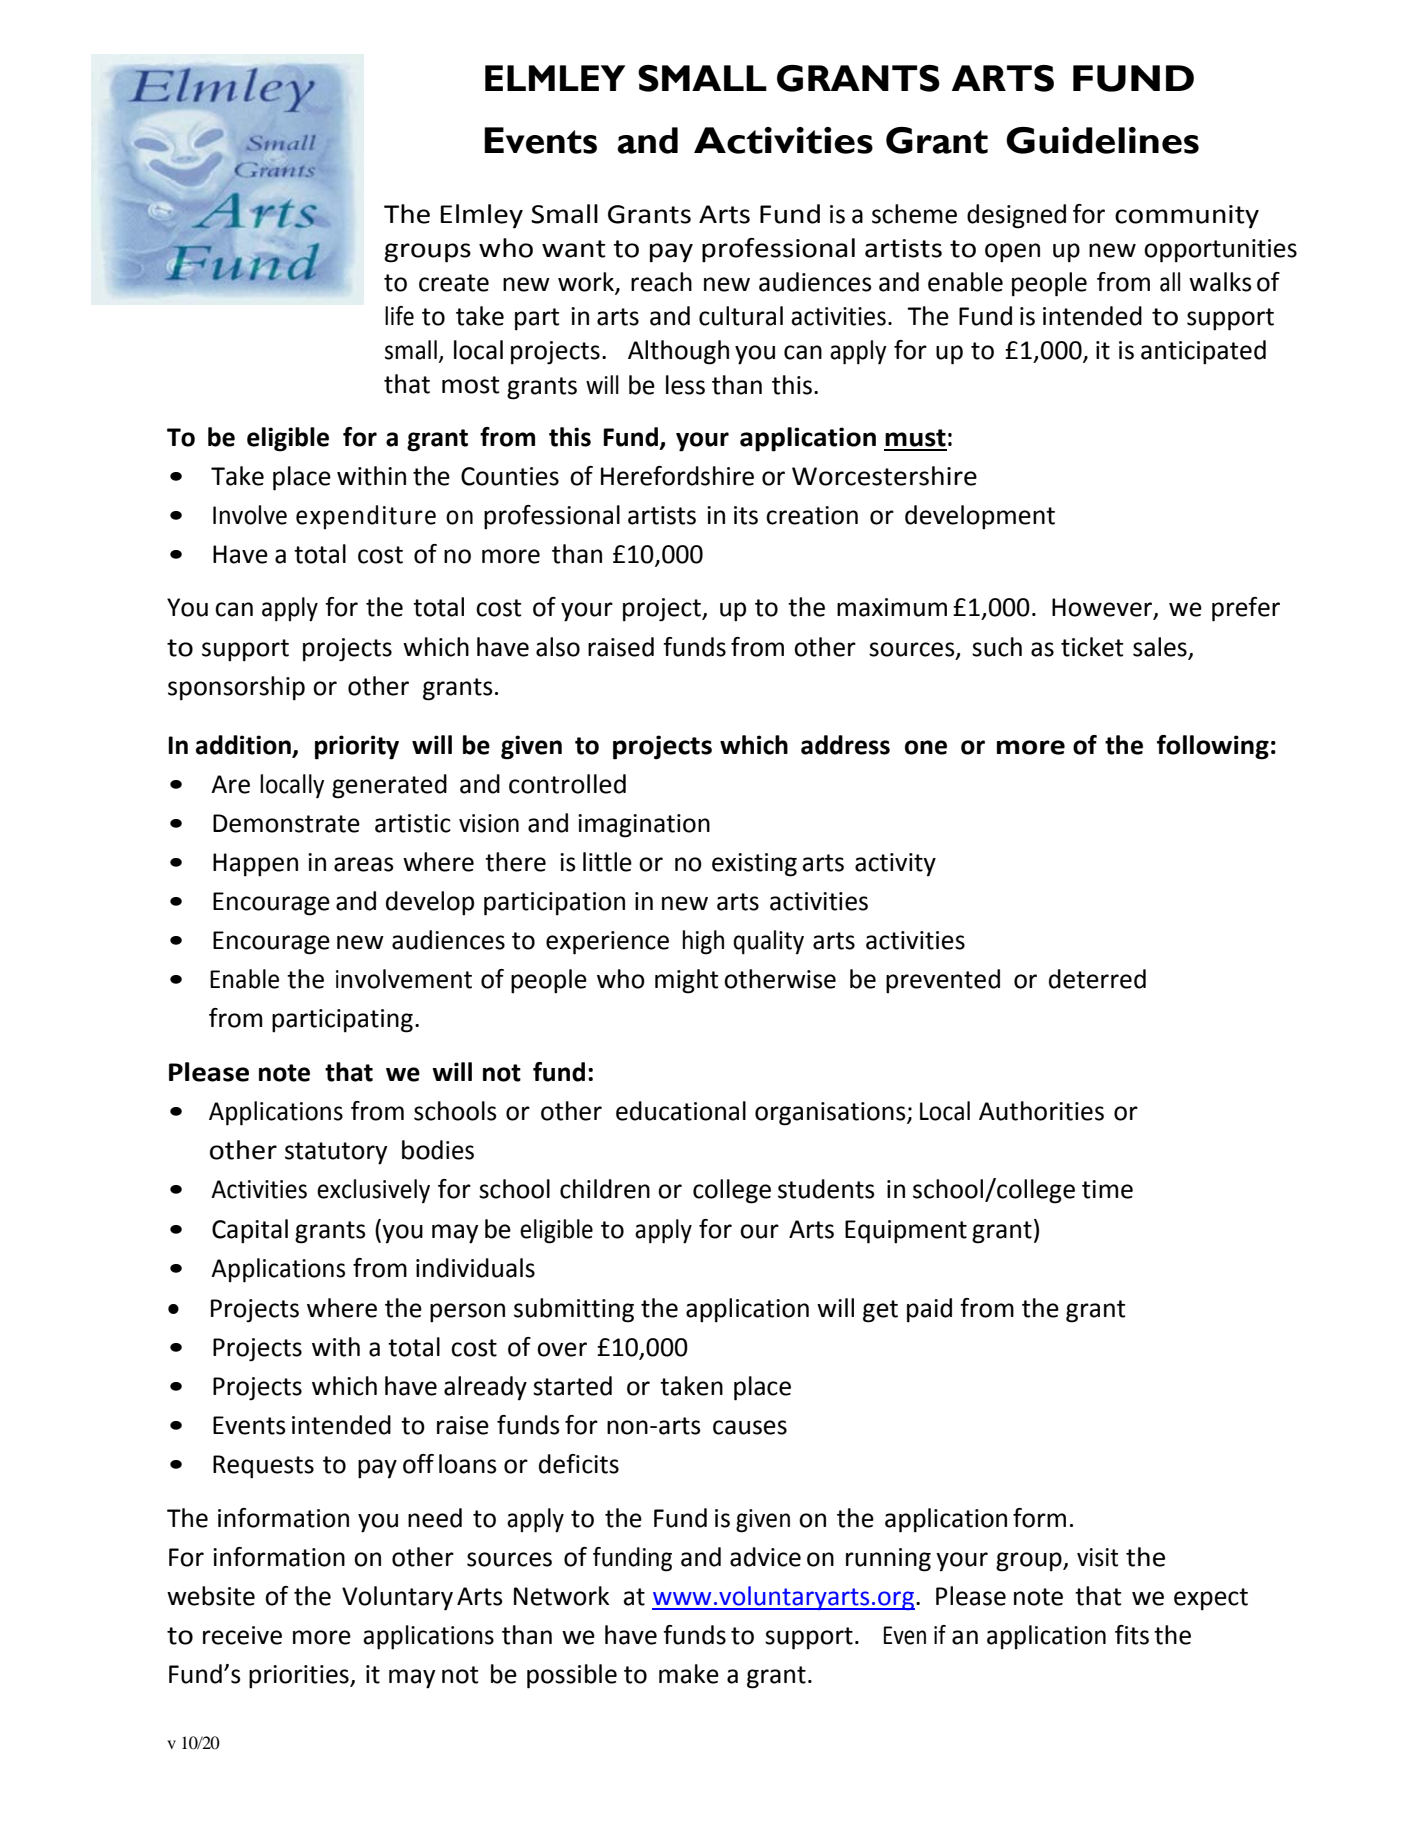 The image size is (1420, 1838). What do you see at coordinates (1102, 140) in the image?
I see `Guidelines` at bounding box center [1102, 140].
